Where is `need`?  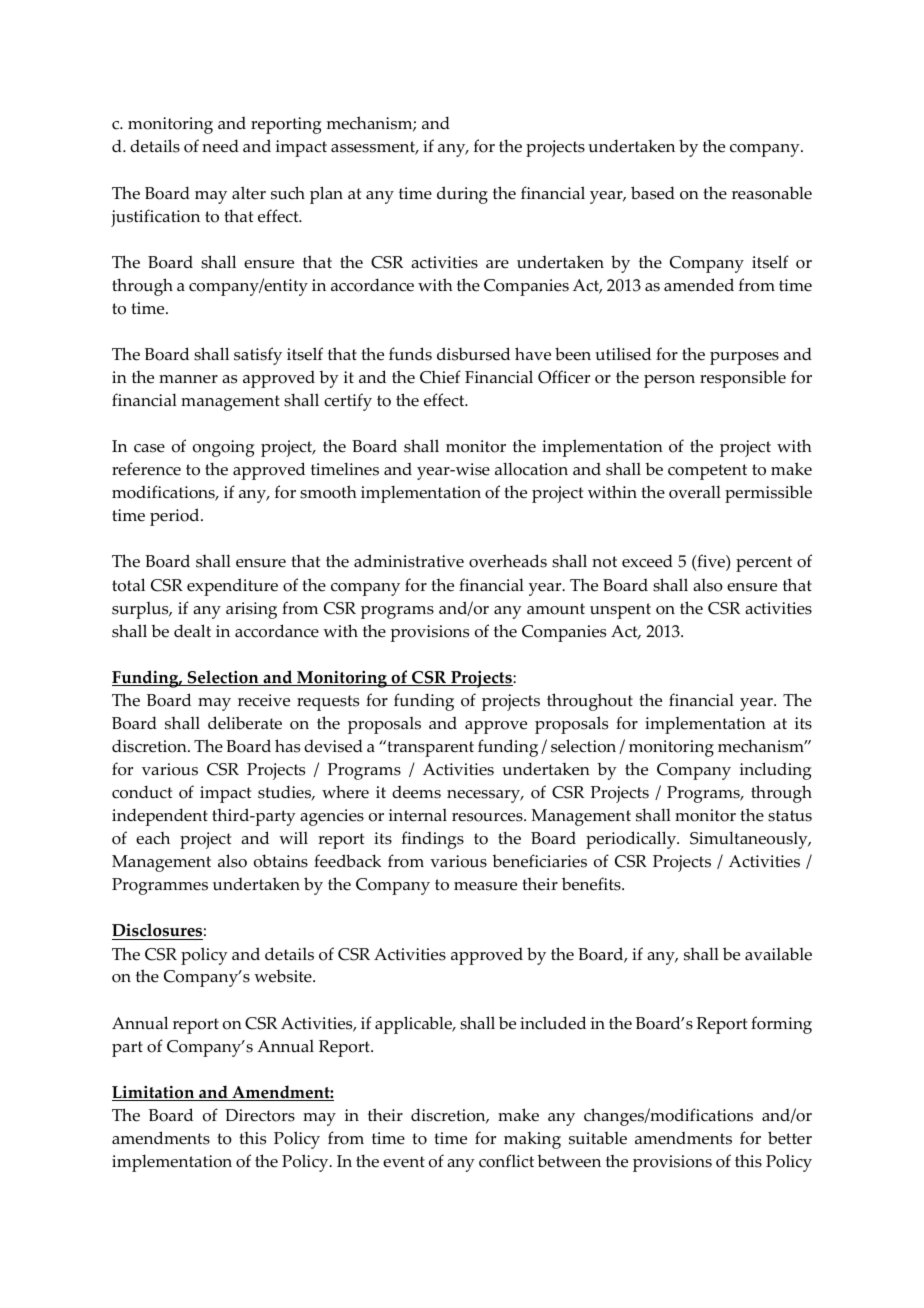
need is located at coordinates (220, 146).
